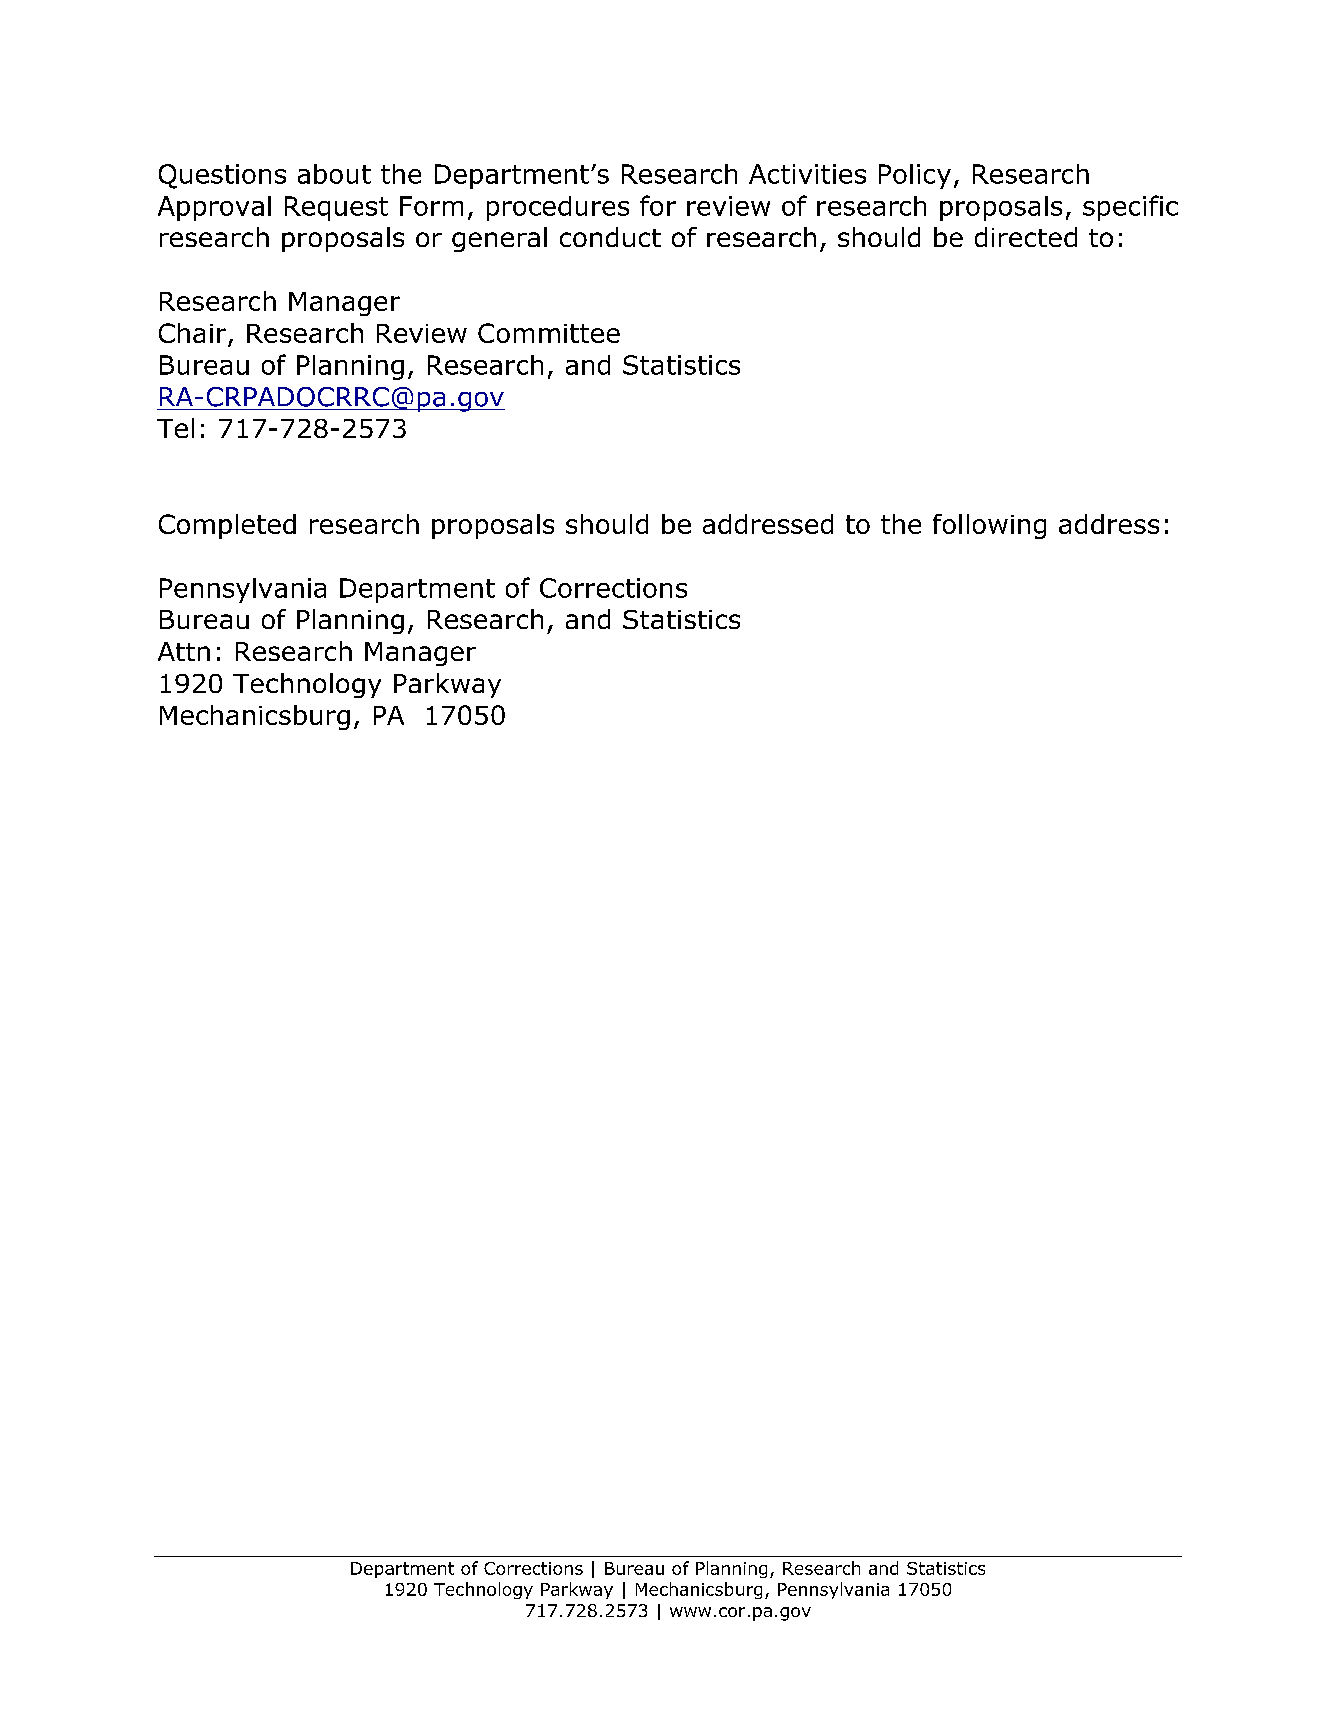 The image size is (1336, 1729). Describe the element at coordinates (915, 176) in the document. I see `Policy` at that location.
